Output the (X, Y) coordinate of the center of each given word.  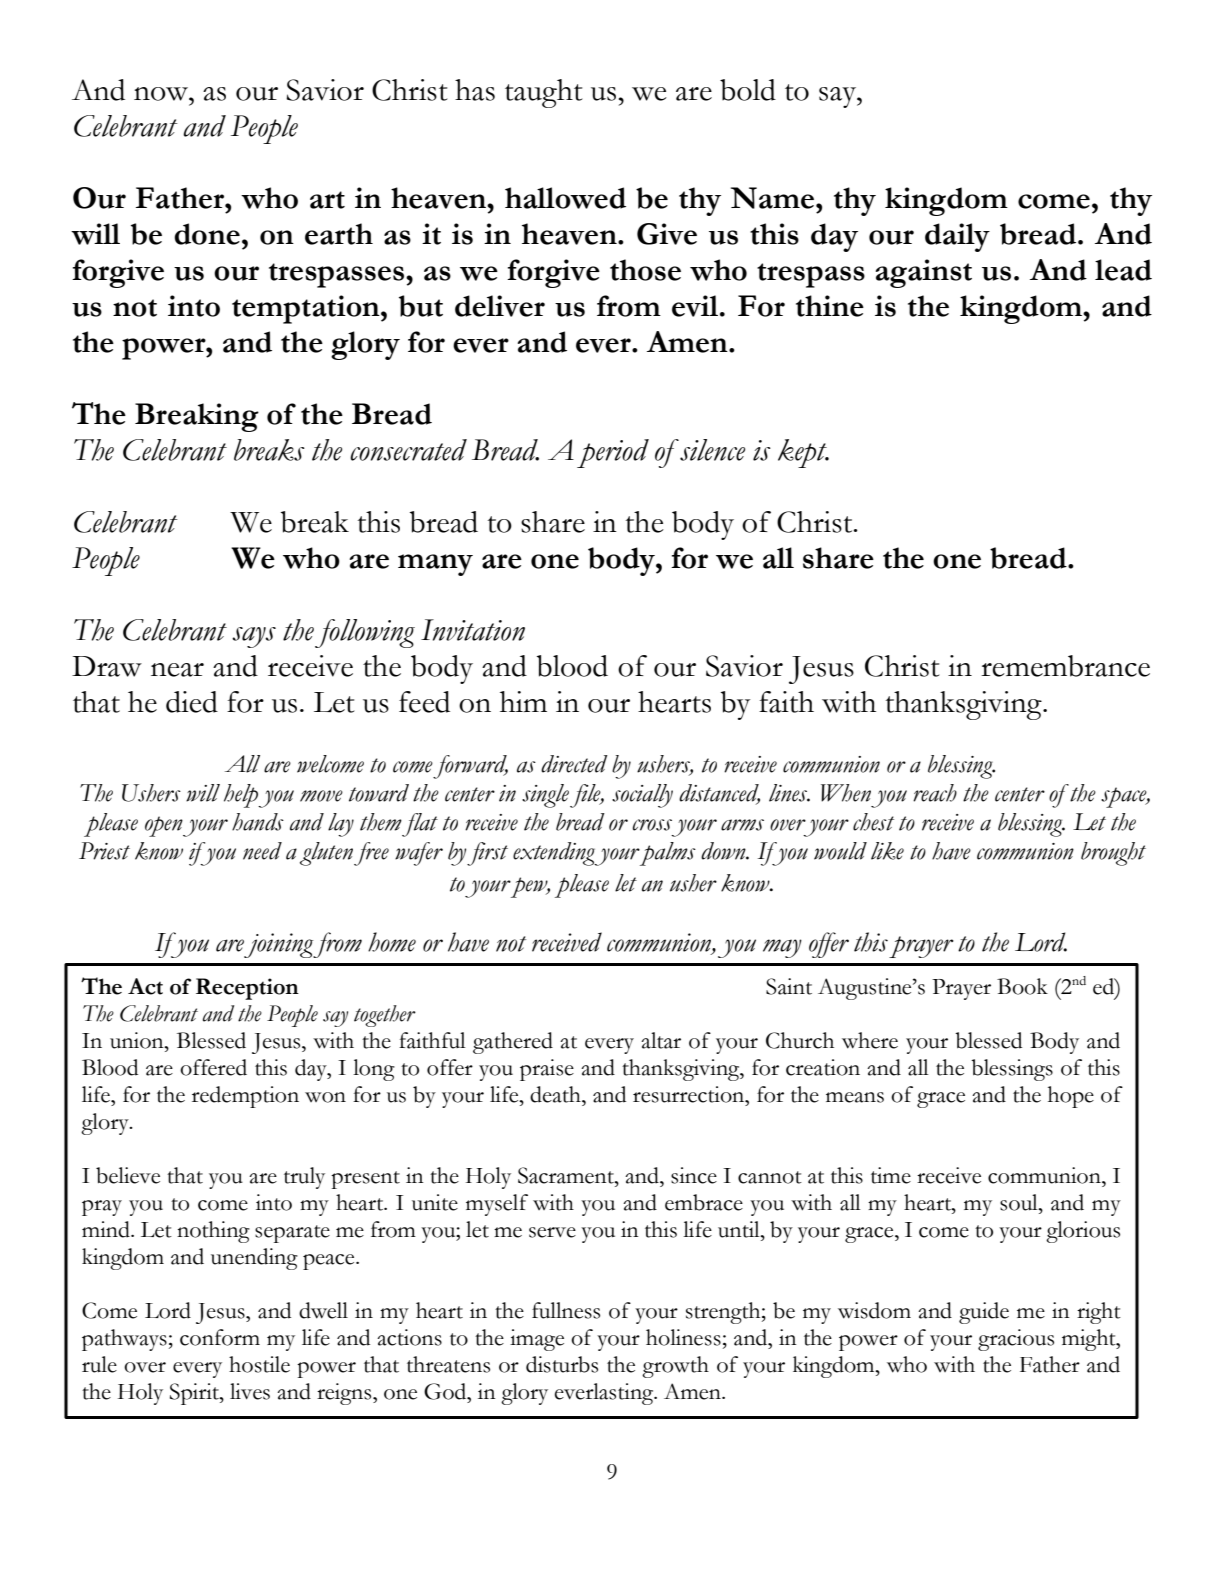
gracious (1016, 1340)
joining (279, 945)
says (254, 637)
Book (1022, 986)
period (613, 453)
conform (220, 1337)
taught (544, 93)
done (207, 234)
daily (957, 237)
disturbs (562, 1364)
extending (555, 854)
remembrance (1065, 666)
